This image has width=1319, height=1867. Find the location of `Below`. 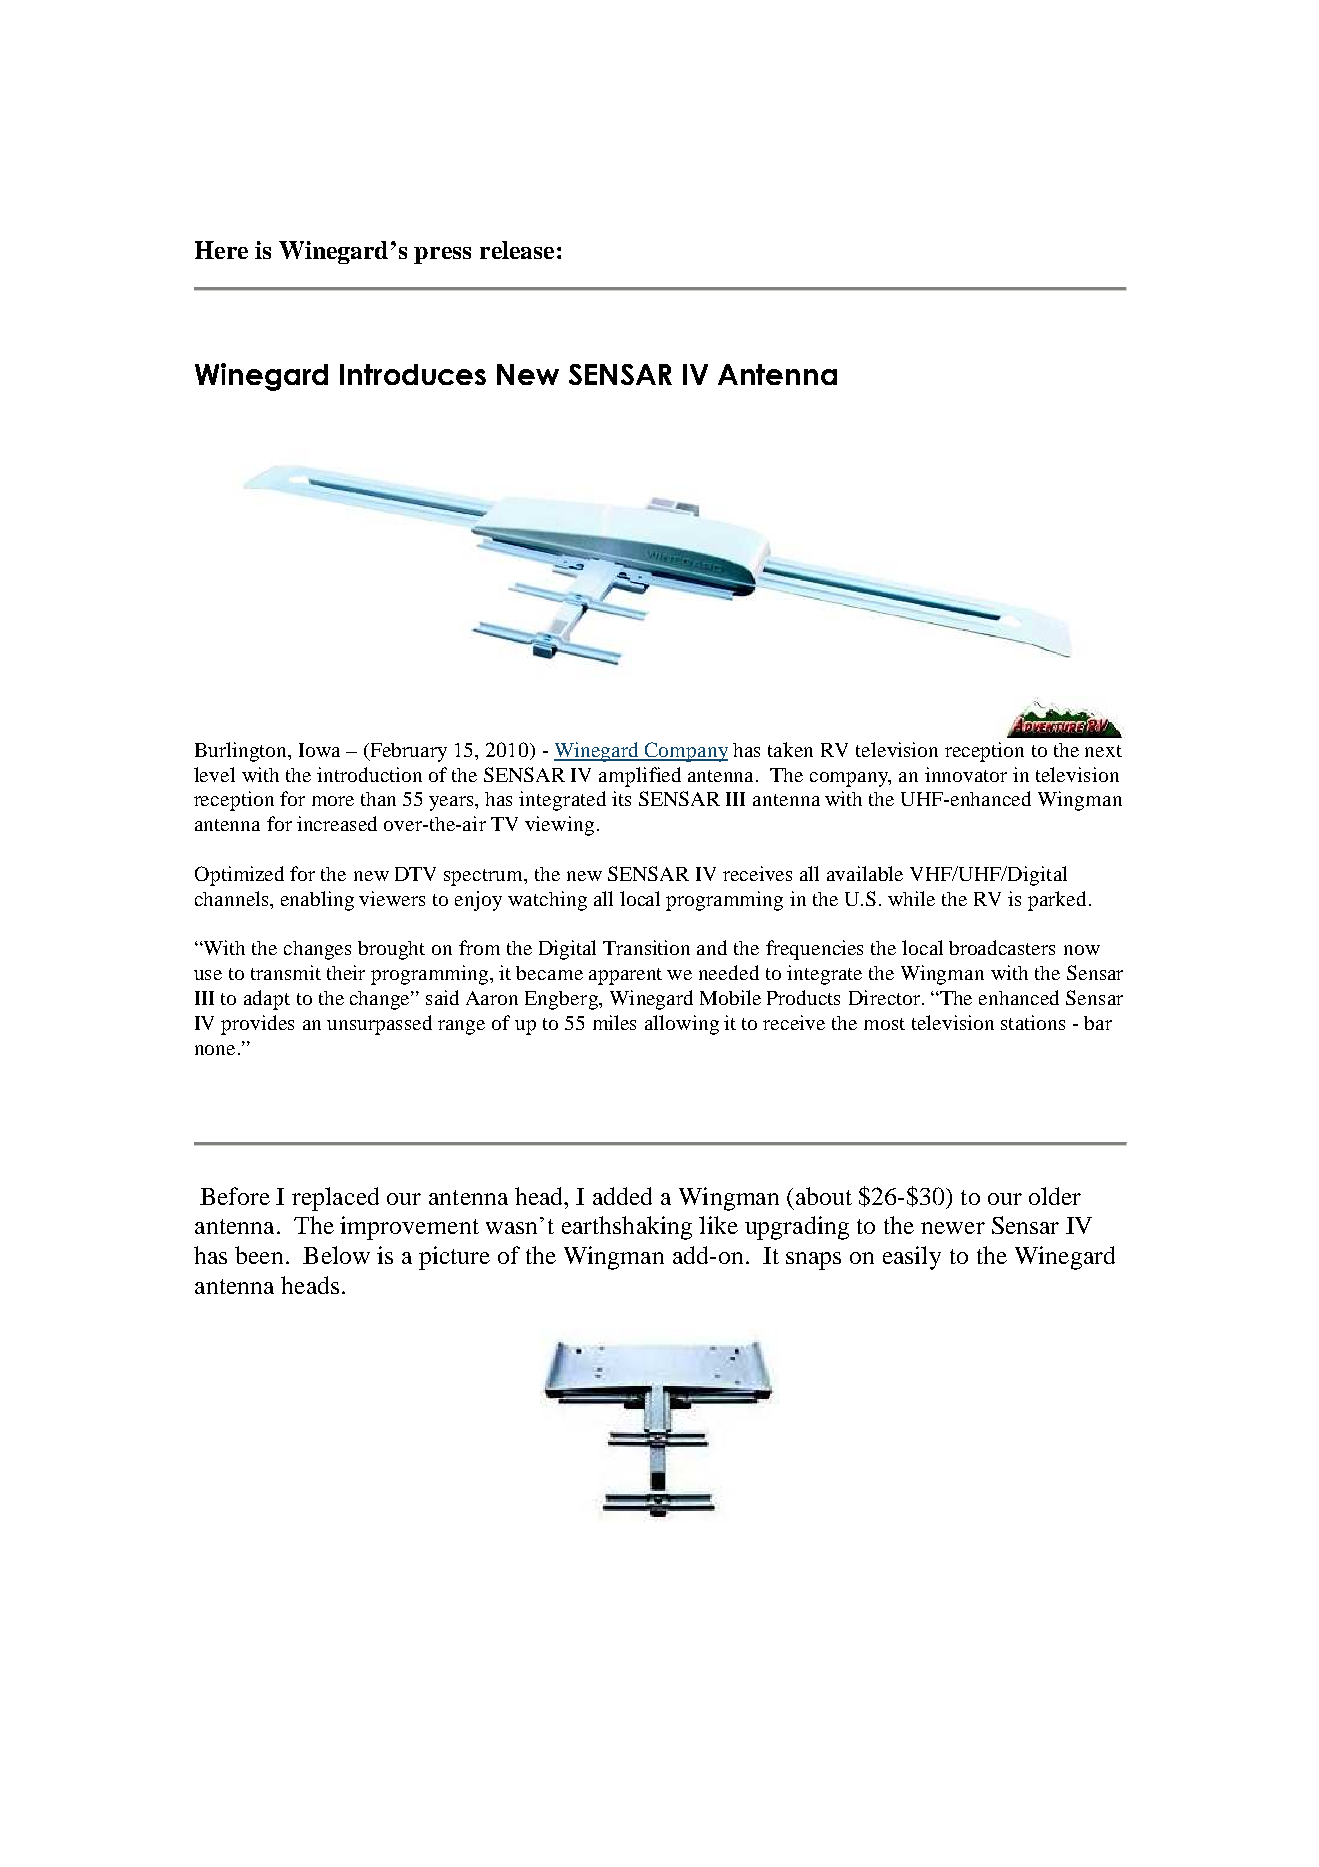

Below is located at coordinates (336, 1255).
